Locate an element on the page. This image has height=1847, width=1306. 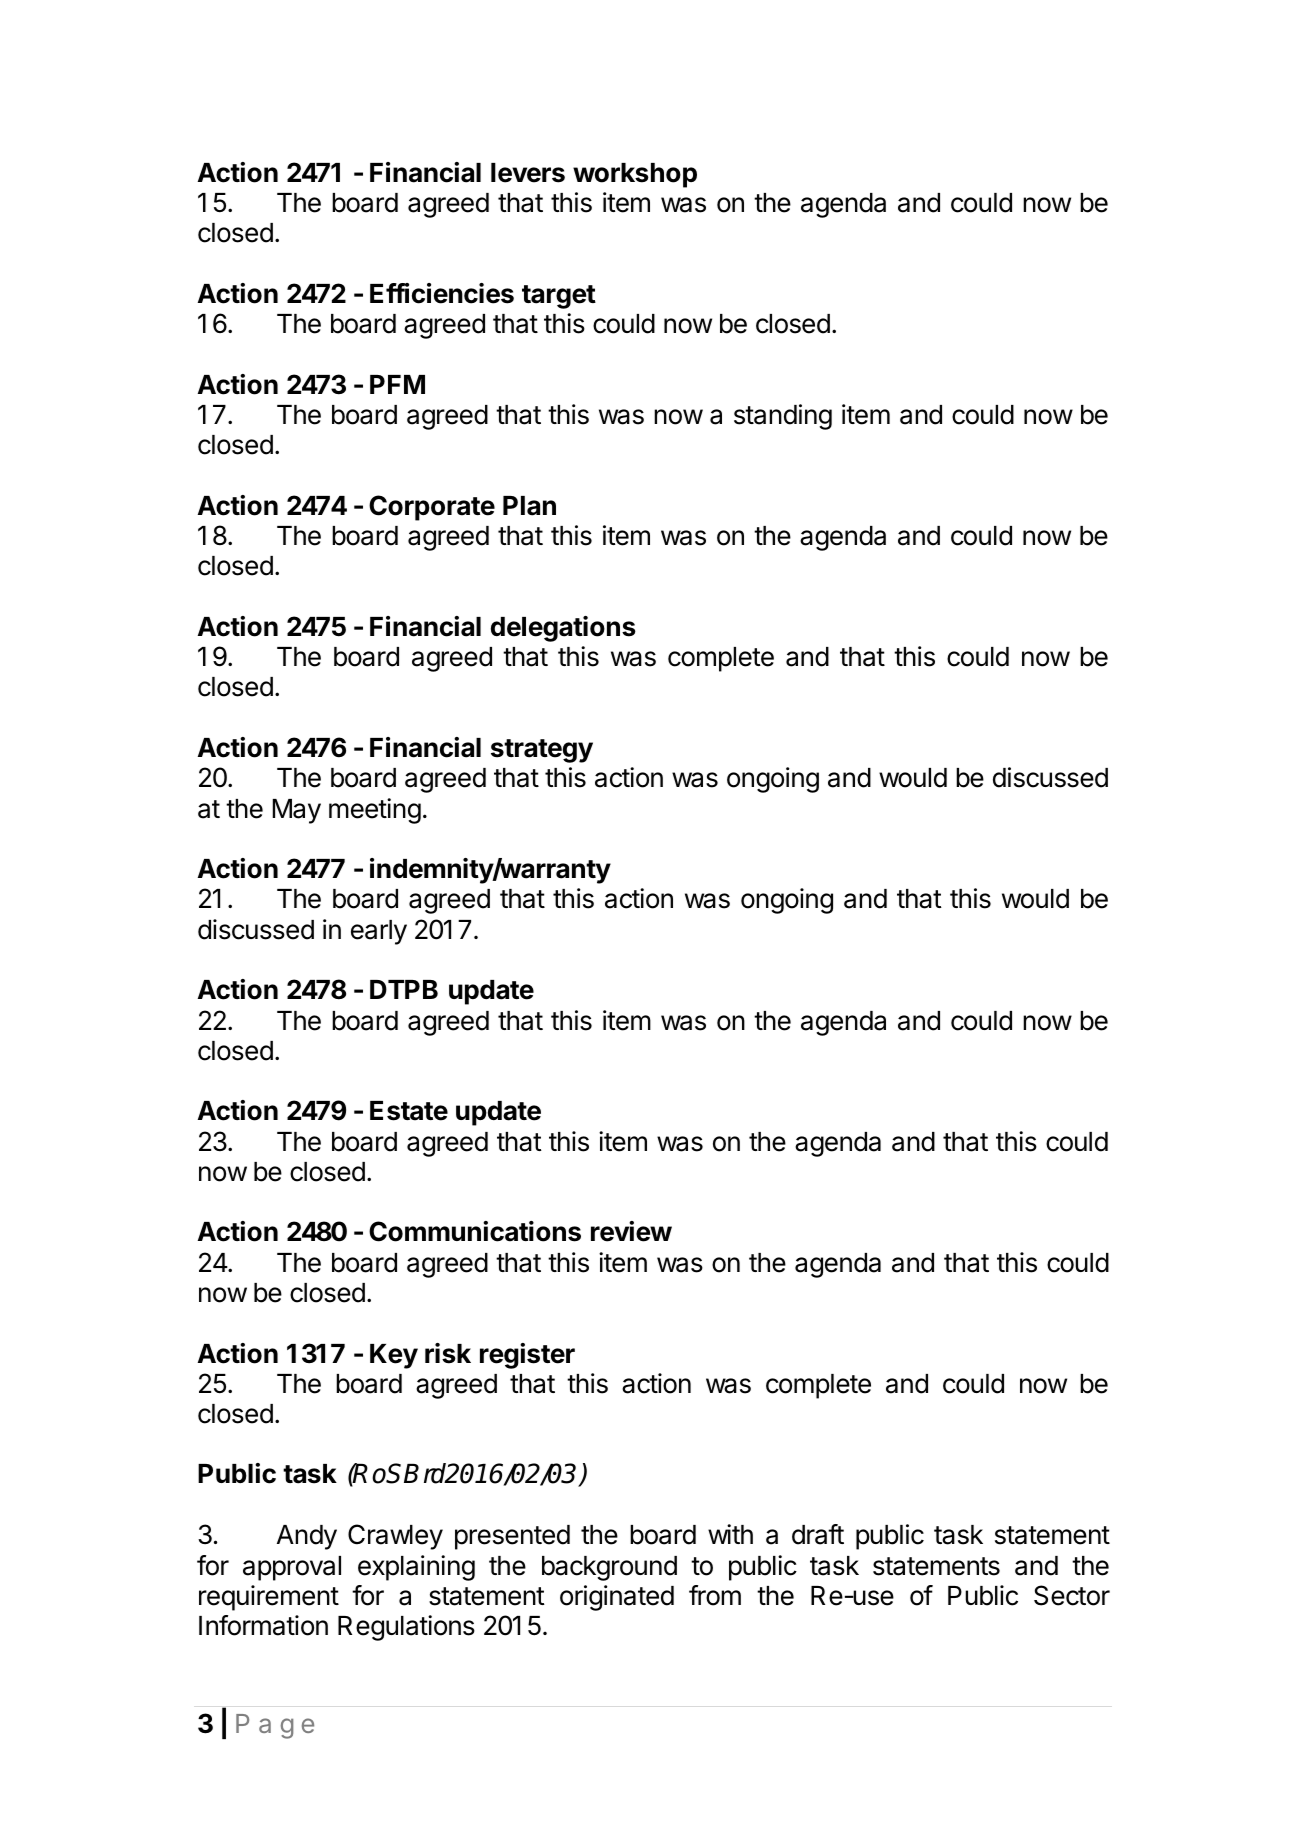
from is located at coordinates (715, 1595).
